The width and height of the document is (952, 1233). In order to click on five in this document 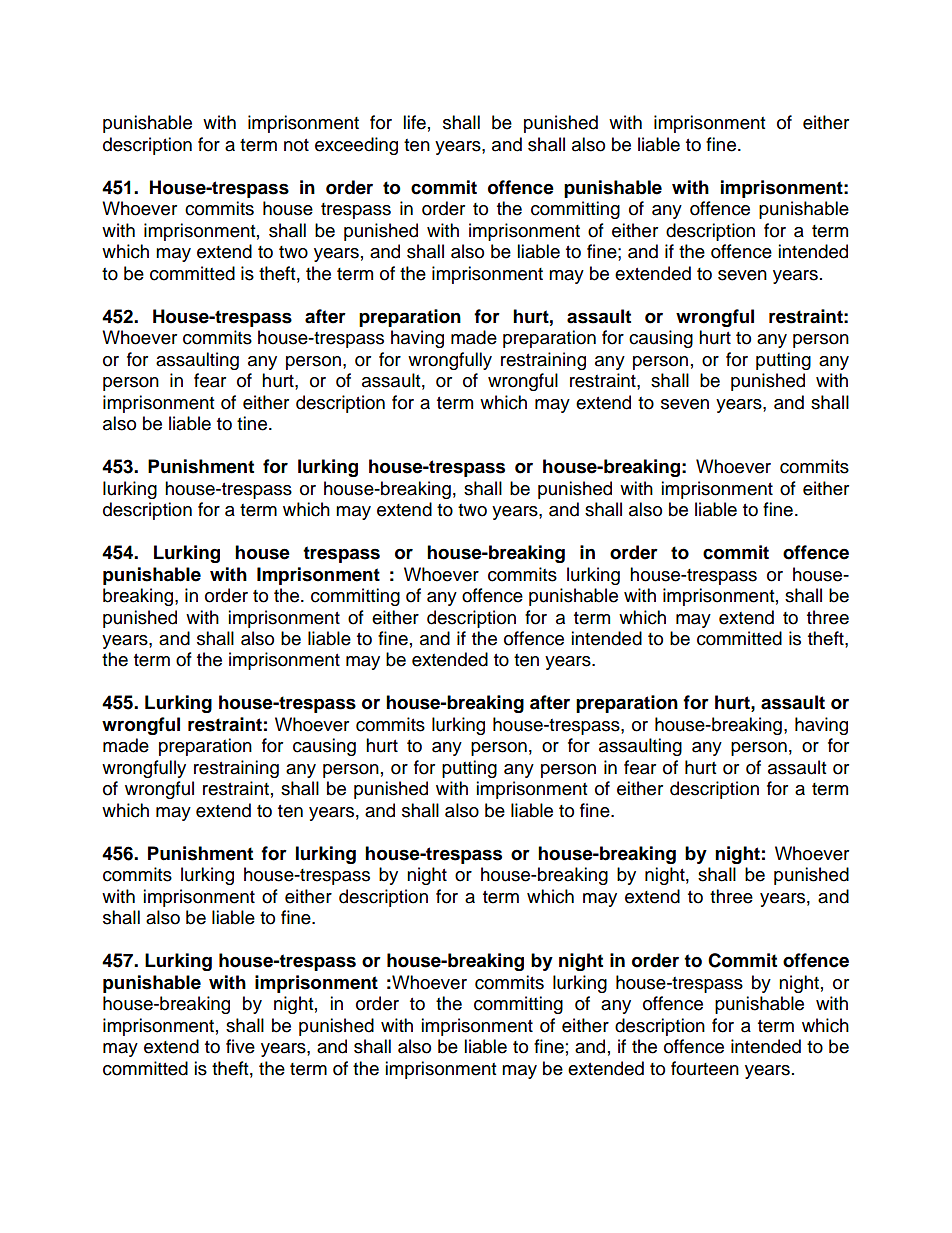, I will do `click(240, 1046)`.
